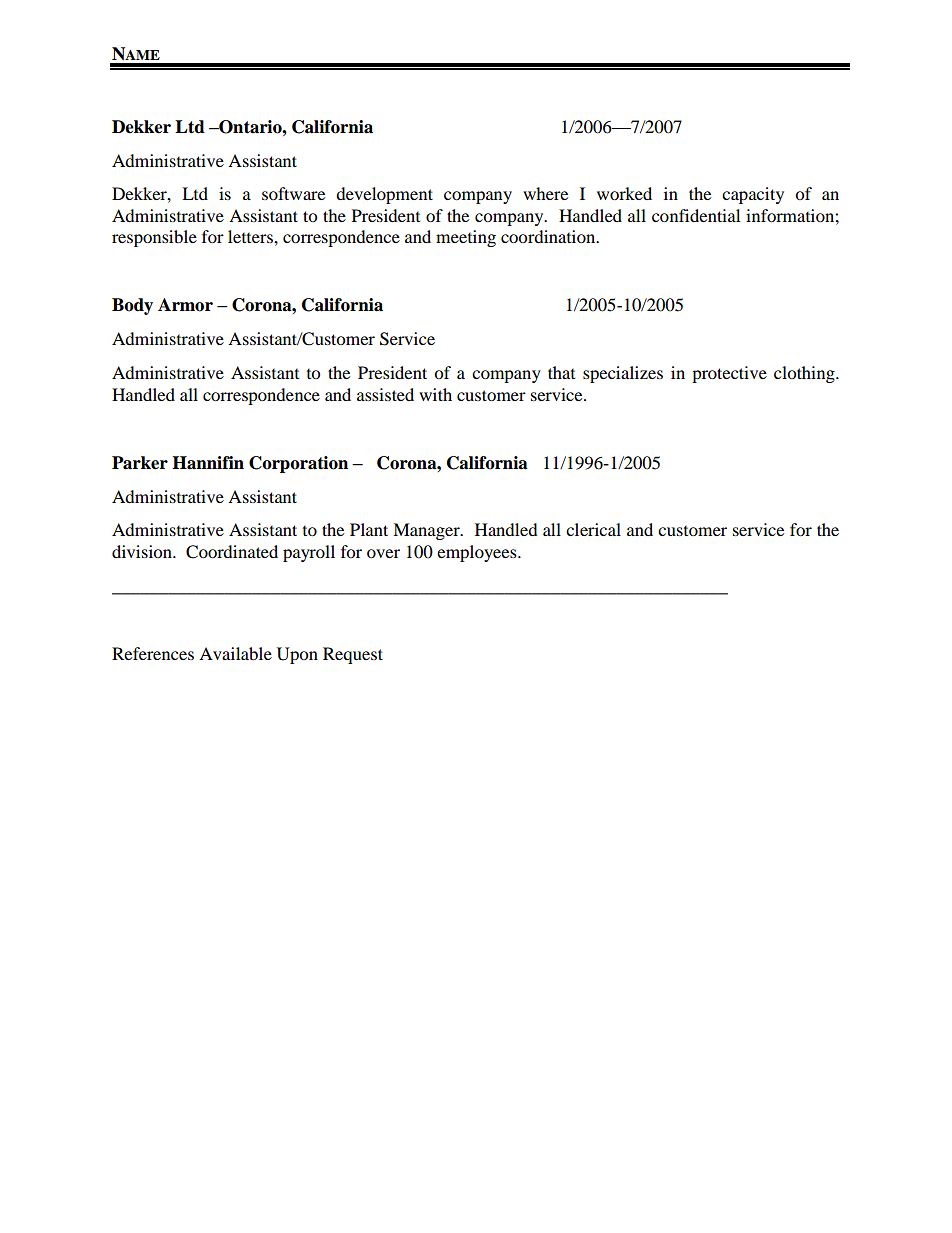 This page has height=1233, width=952. What do you see at coordinates (385, 394) in the page?
I see `assisted` at bounding box center [385, 394].
